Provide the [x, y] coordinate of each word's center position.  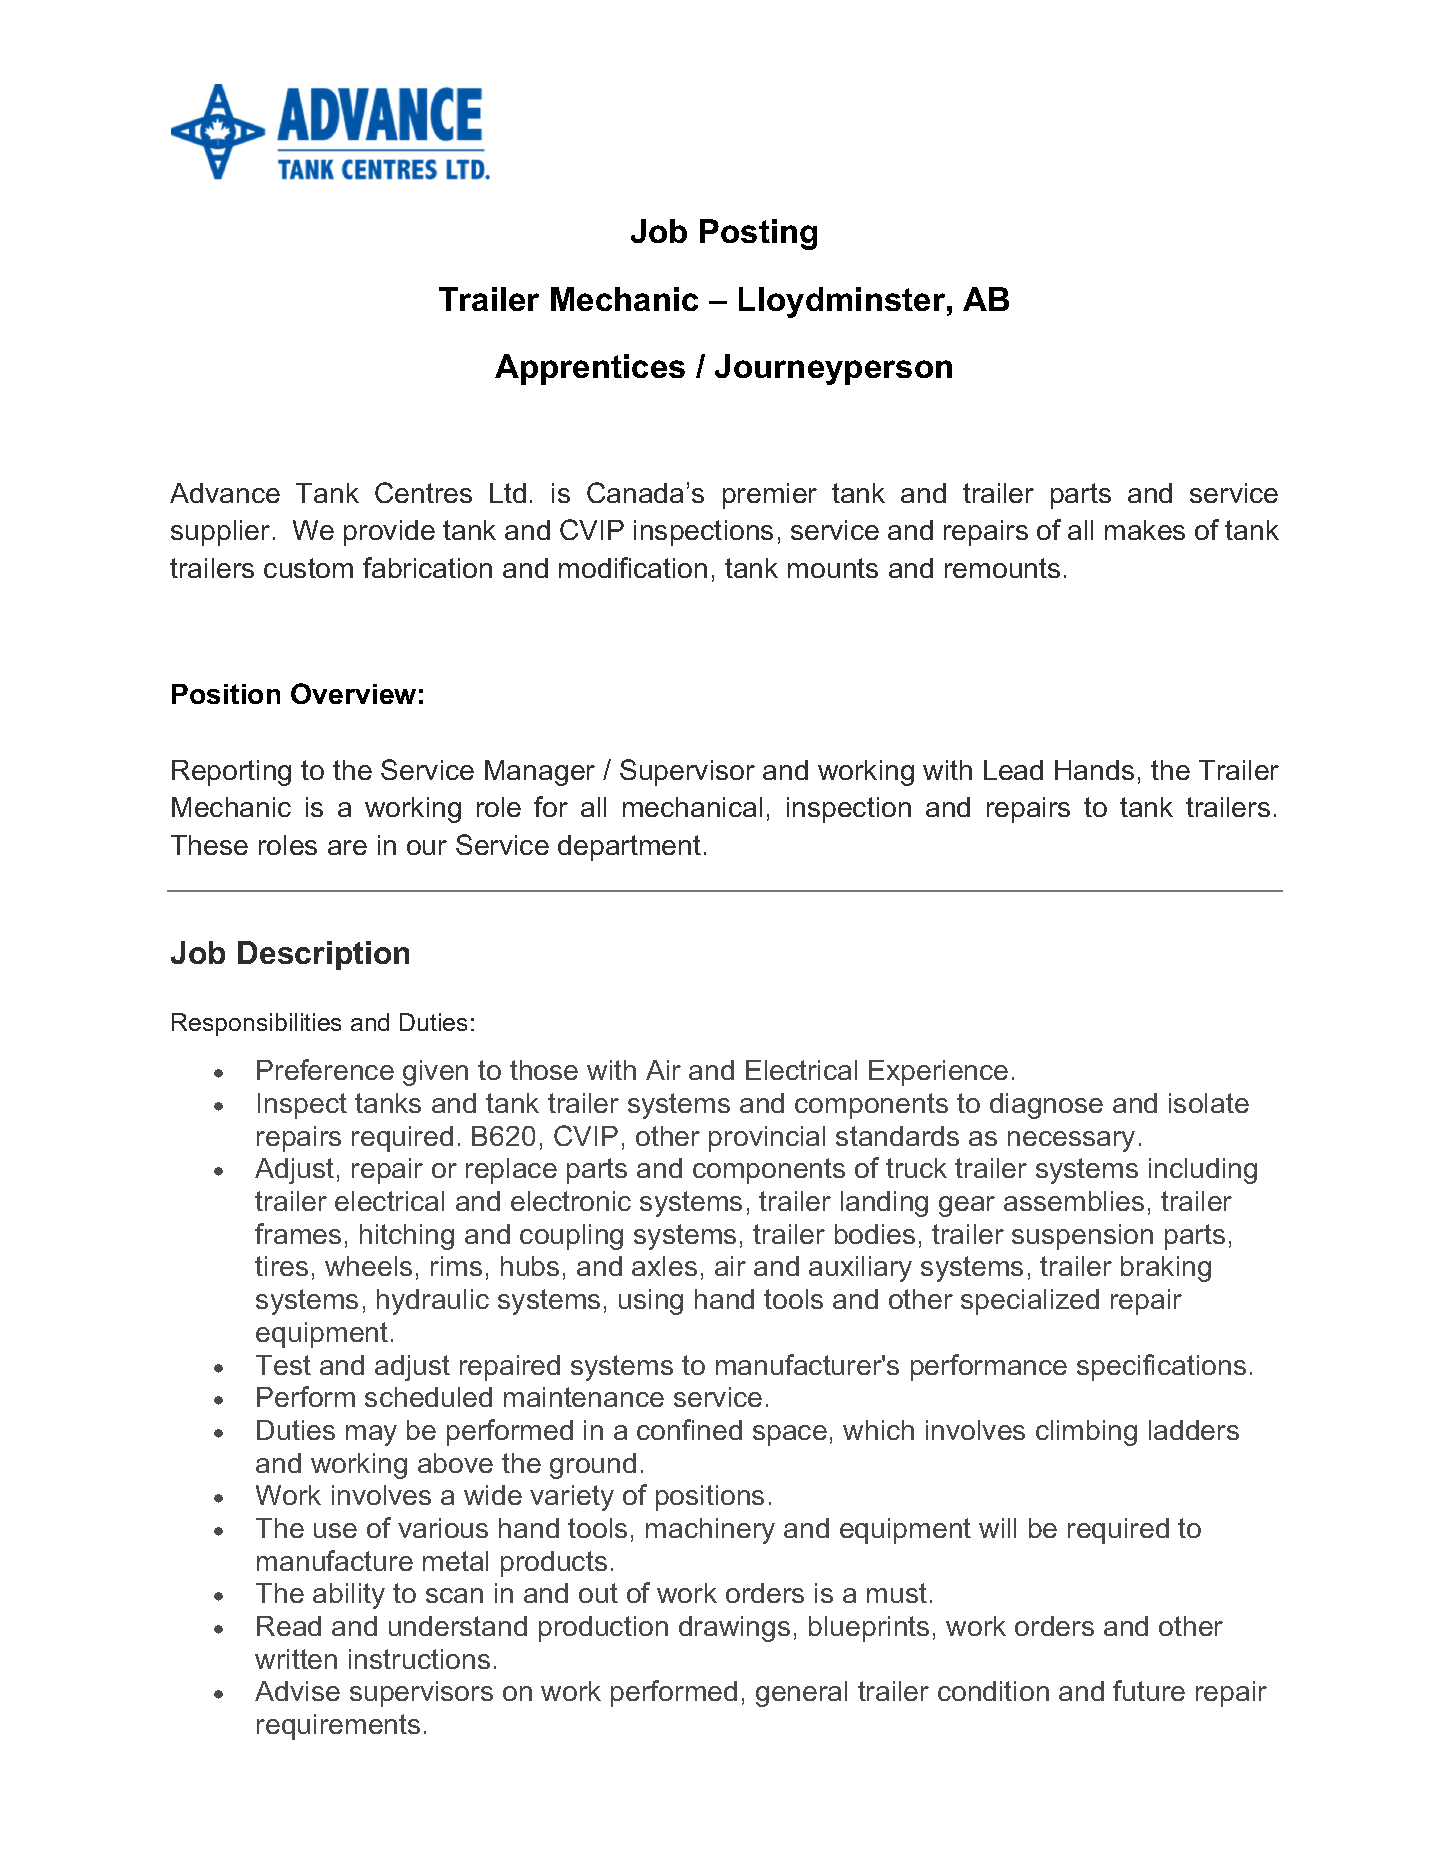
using [651, 1302]
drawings [734, 1629]
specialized [1030, 1302]
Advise [297, 1691]
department [629, 848]
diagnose [1046, 1106]
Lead [1013, 770]
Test [283, 1365]
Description [323, 955]
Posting [758, 234]
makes [1145, 530]
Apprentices [590, 369]
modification [633, 567]
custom [308, 568]
